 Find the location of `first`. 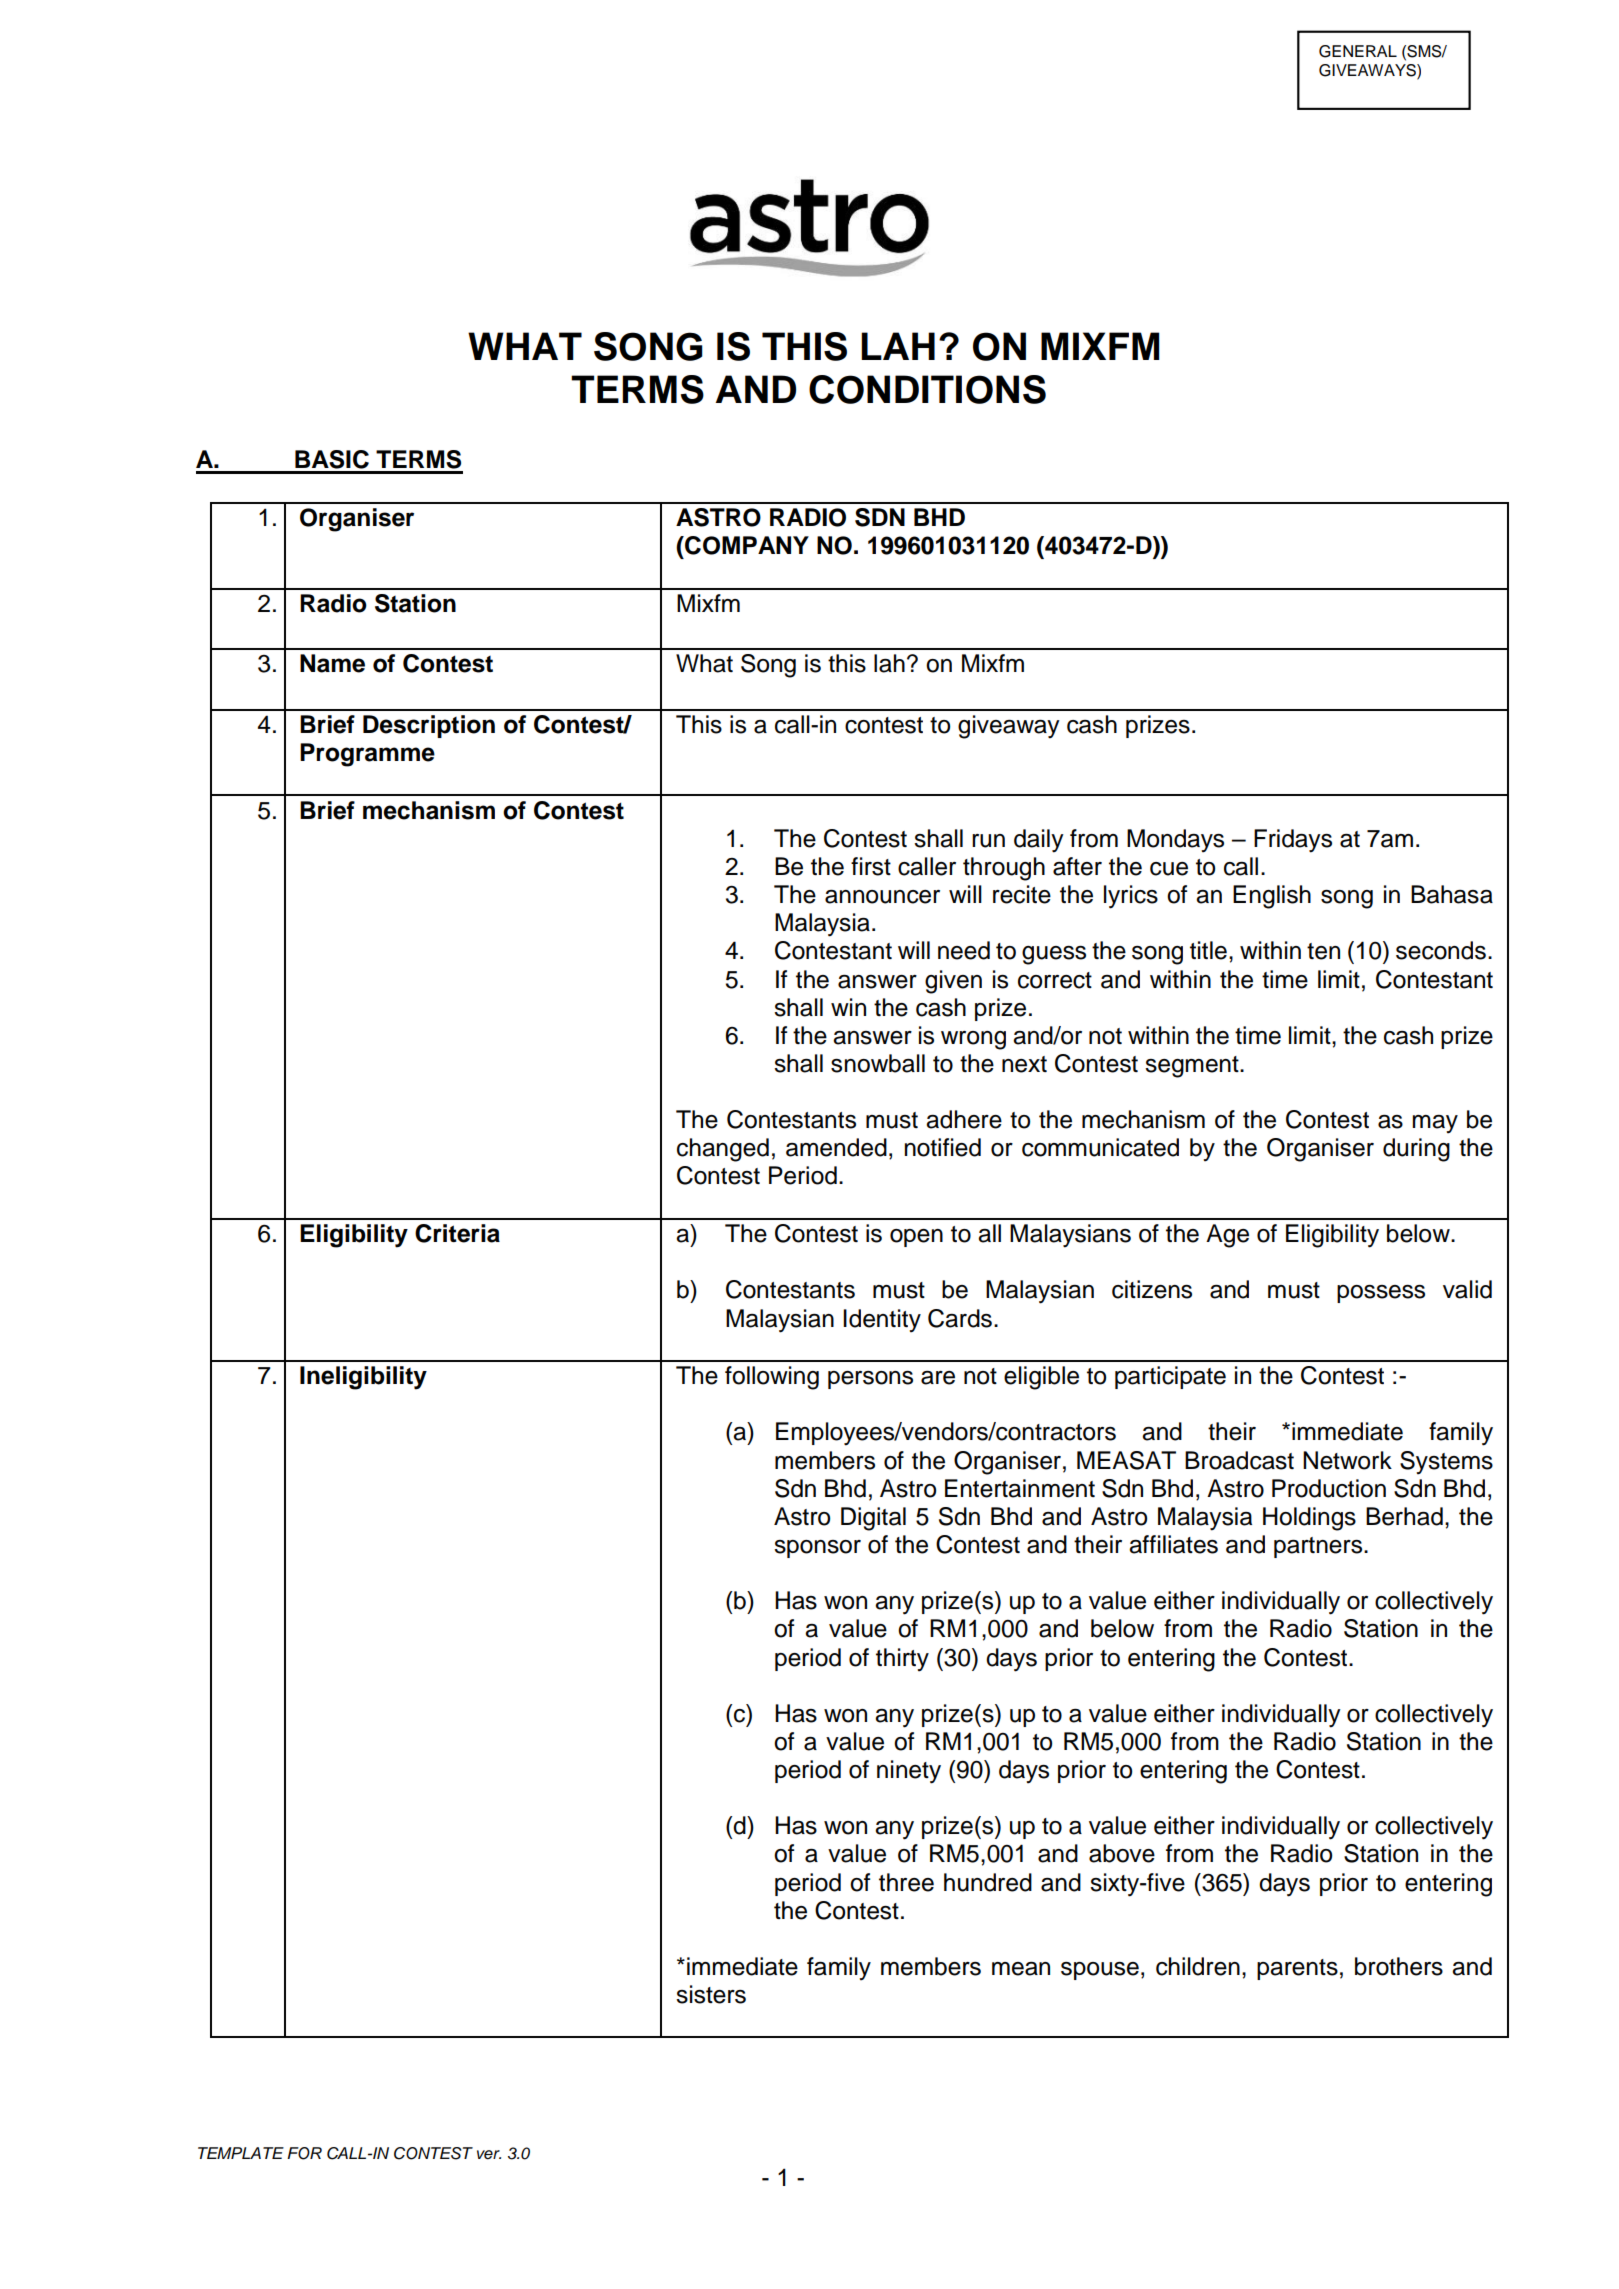

first is located at coordinates (871, 866).
